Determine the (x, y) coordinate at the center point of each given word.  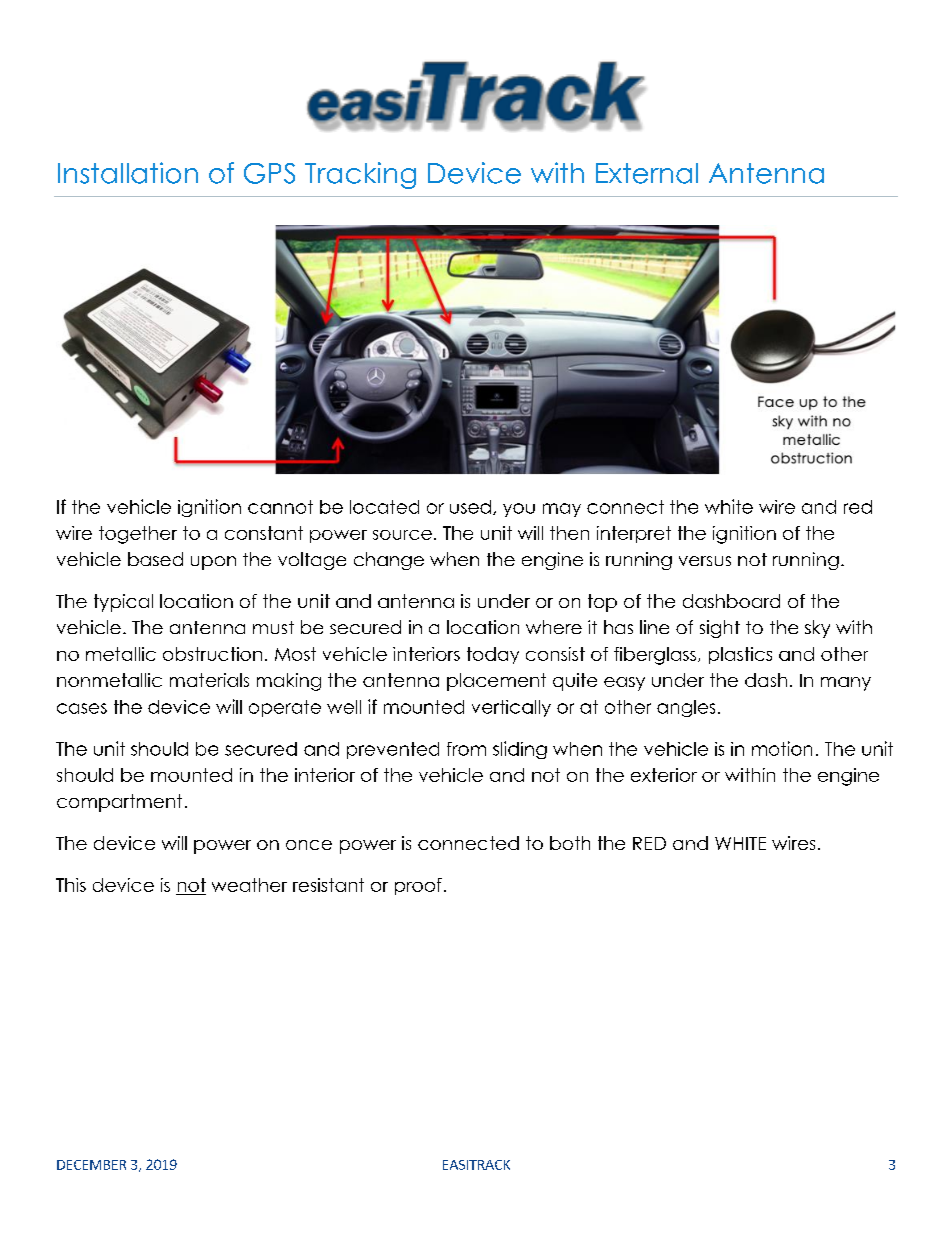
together (138, 535)
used (470, 507)
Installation (128, 173)
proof (418, 886)
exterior (664, 775)
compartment (119, 803)
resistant (328, 885)
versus (705, 561)
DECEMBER (91, 1165)
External (647, 173)
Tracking (360, 175)
